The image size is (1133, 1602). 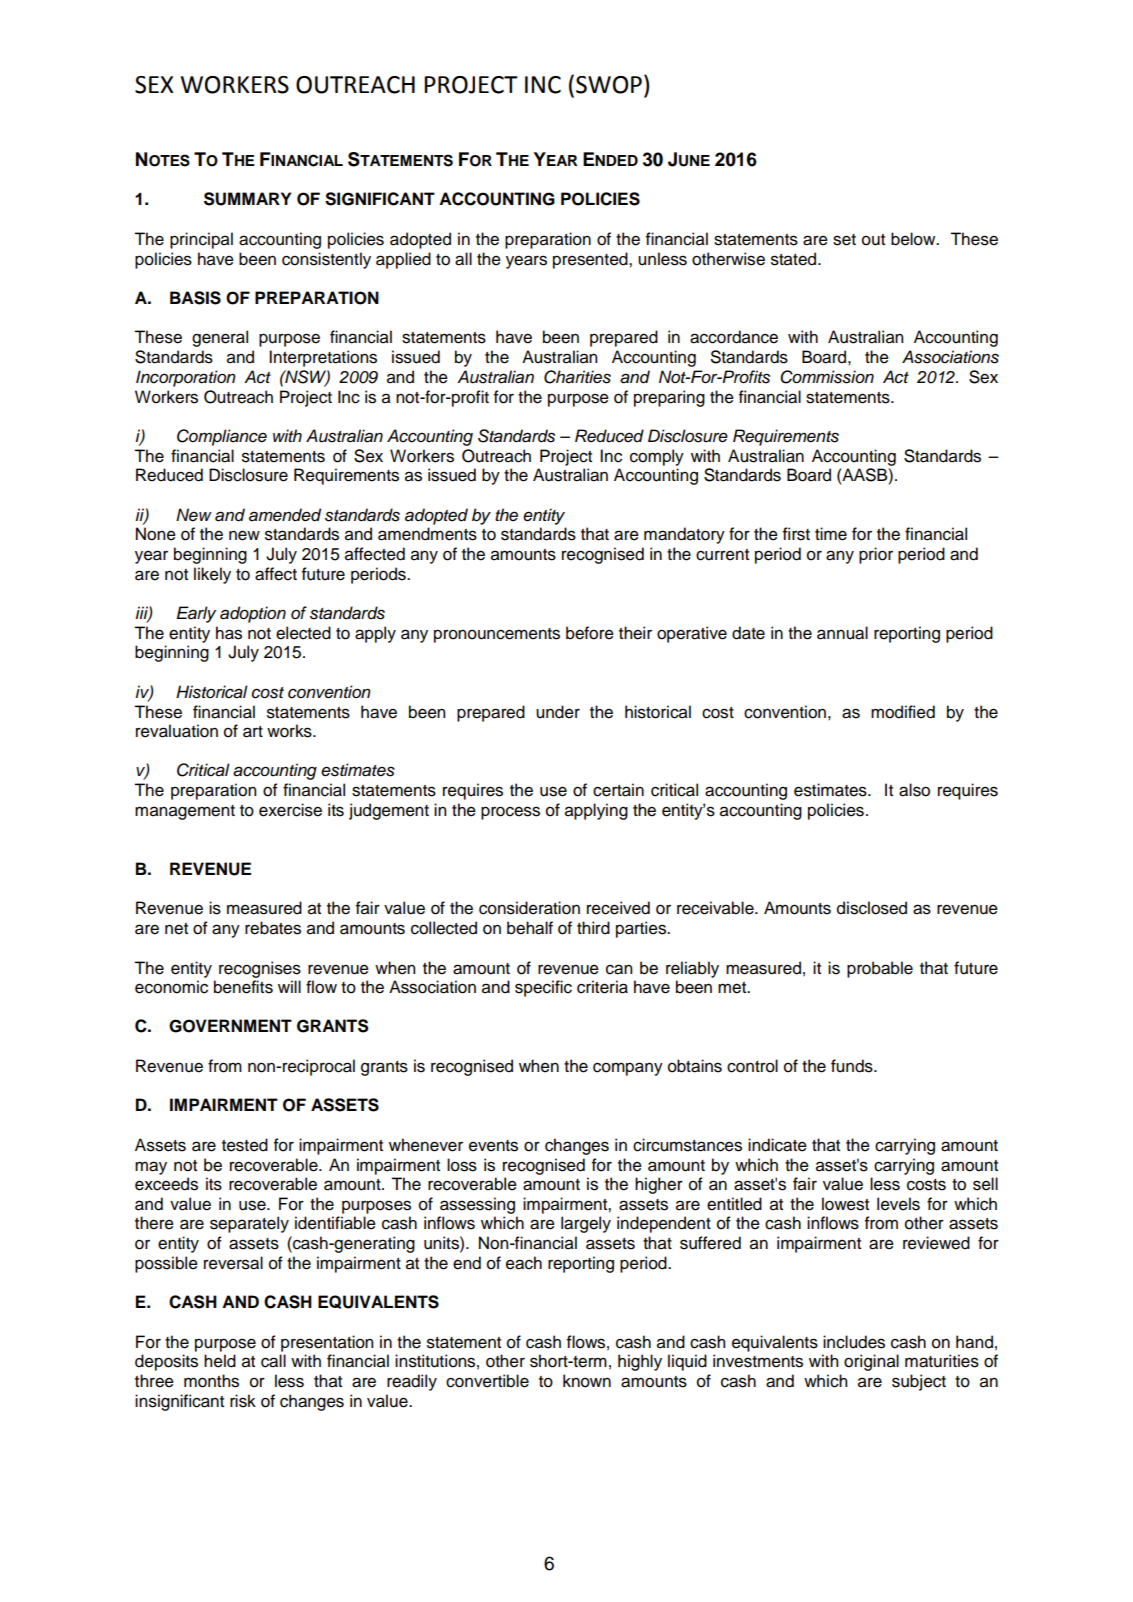 I want to click on third, so click(x=593, y=928).
